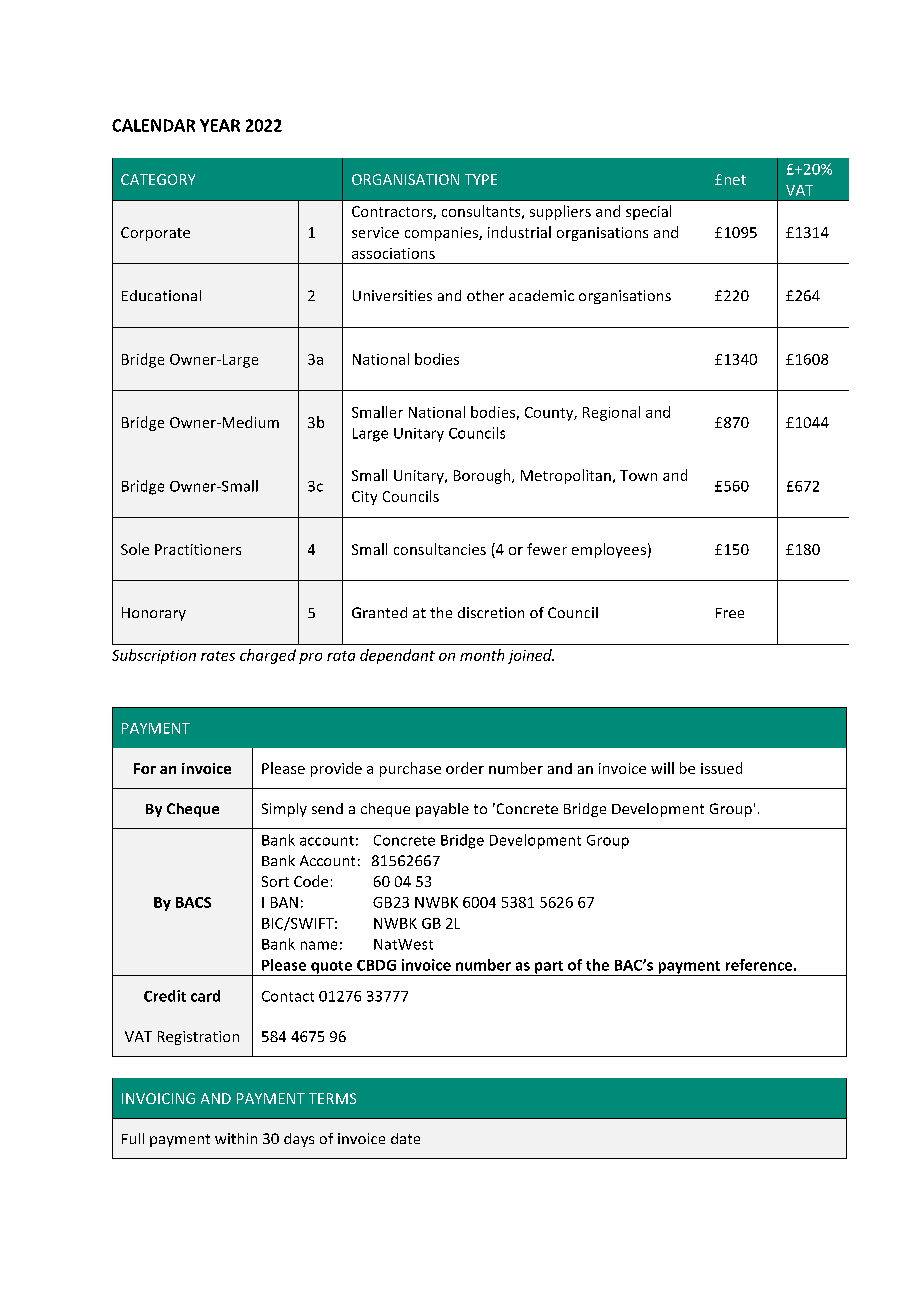 The width and height of the screenshot is (924, 1308). I want to click on part, so click(549, 968).
